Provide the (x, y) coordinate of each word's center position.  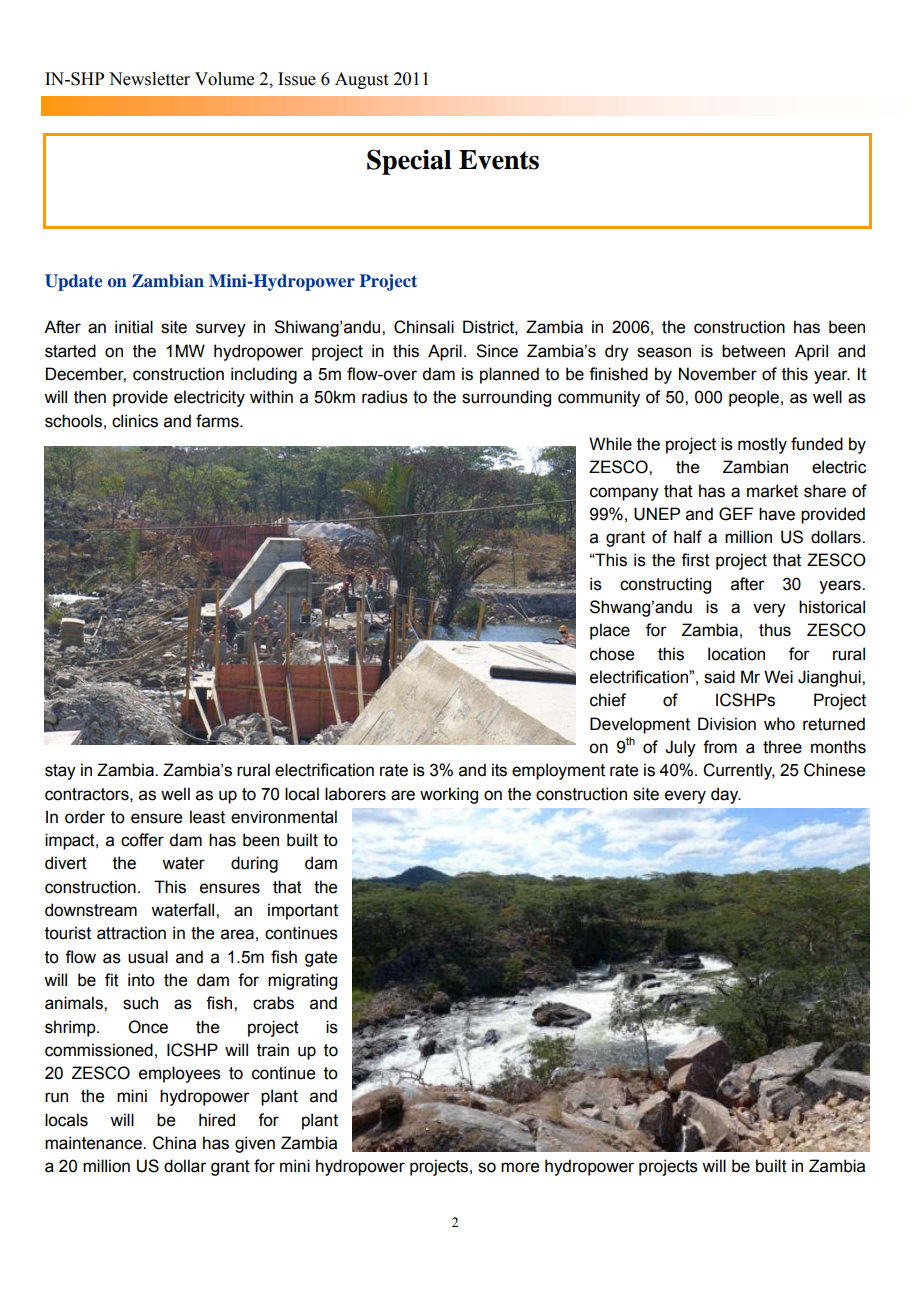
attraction (131, 933)
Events (499, 160)
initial (134, 327)
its (499, 770)
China (174, 1143)
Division (727, 724)
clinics (135, 421)
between (753, 351)
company (624, 494)
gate (321, 959)
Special (409, 162)
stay (60, 772)
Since (497, 351)
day (726, 795)
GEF (736, 514)
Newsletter (149, 79)
